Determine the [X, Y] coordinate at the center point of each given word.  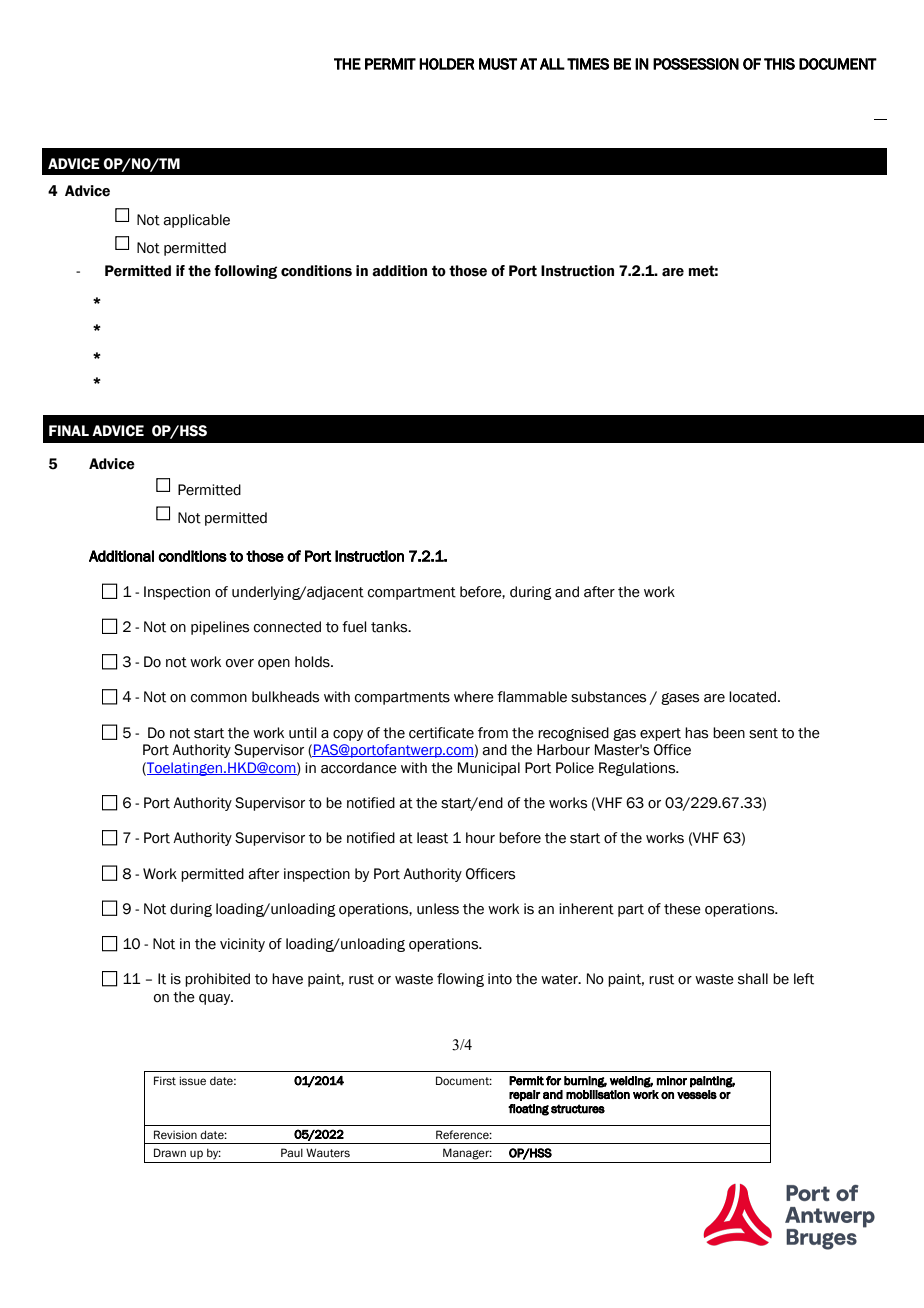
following [245, 272]
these [682, 909]
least [432, 838]
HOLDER [447, 64]
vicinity [242, 945]
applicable [196, 221]
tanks [390, 627]
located [754, 697]
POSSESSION [696, 64]
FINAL [69, 430]
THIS [779, 64]
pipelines [220, 628]
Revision [175, 1134]
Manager [467, 1154]
